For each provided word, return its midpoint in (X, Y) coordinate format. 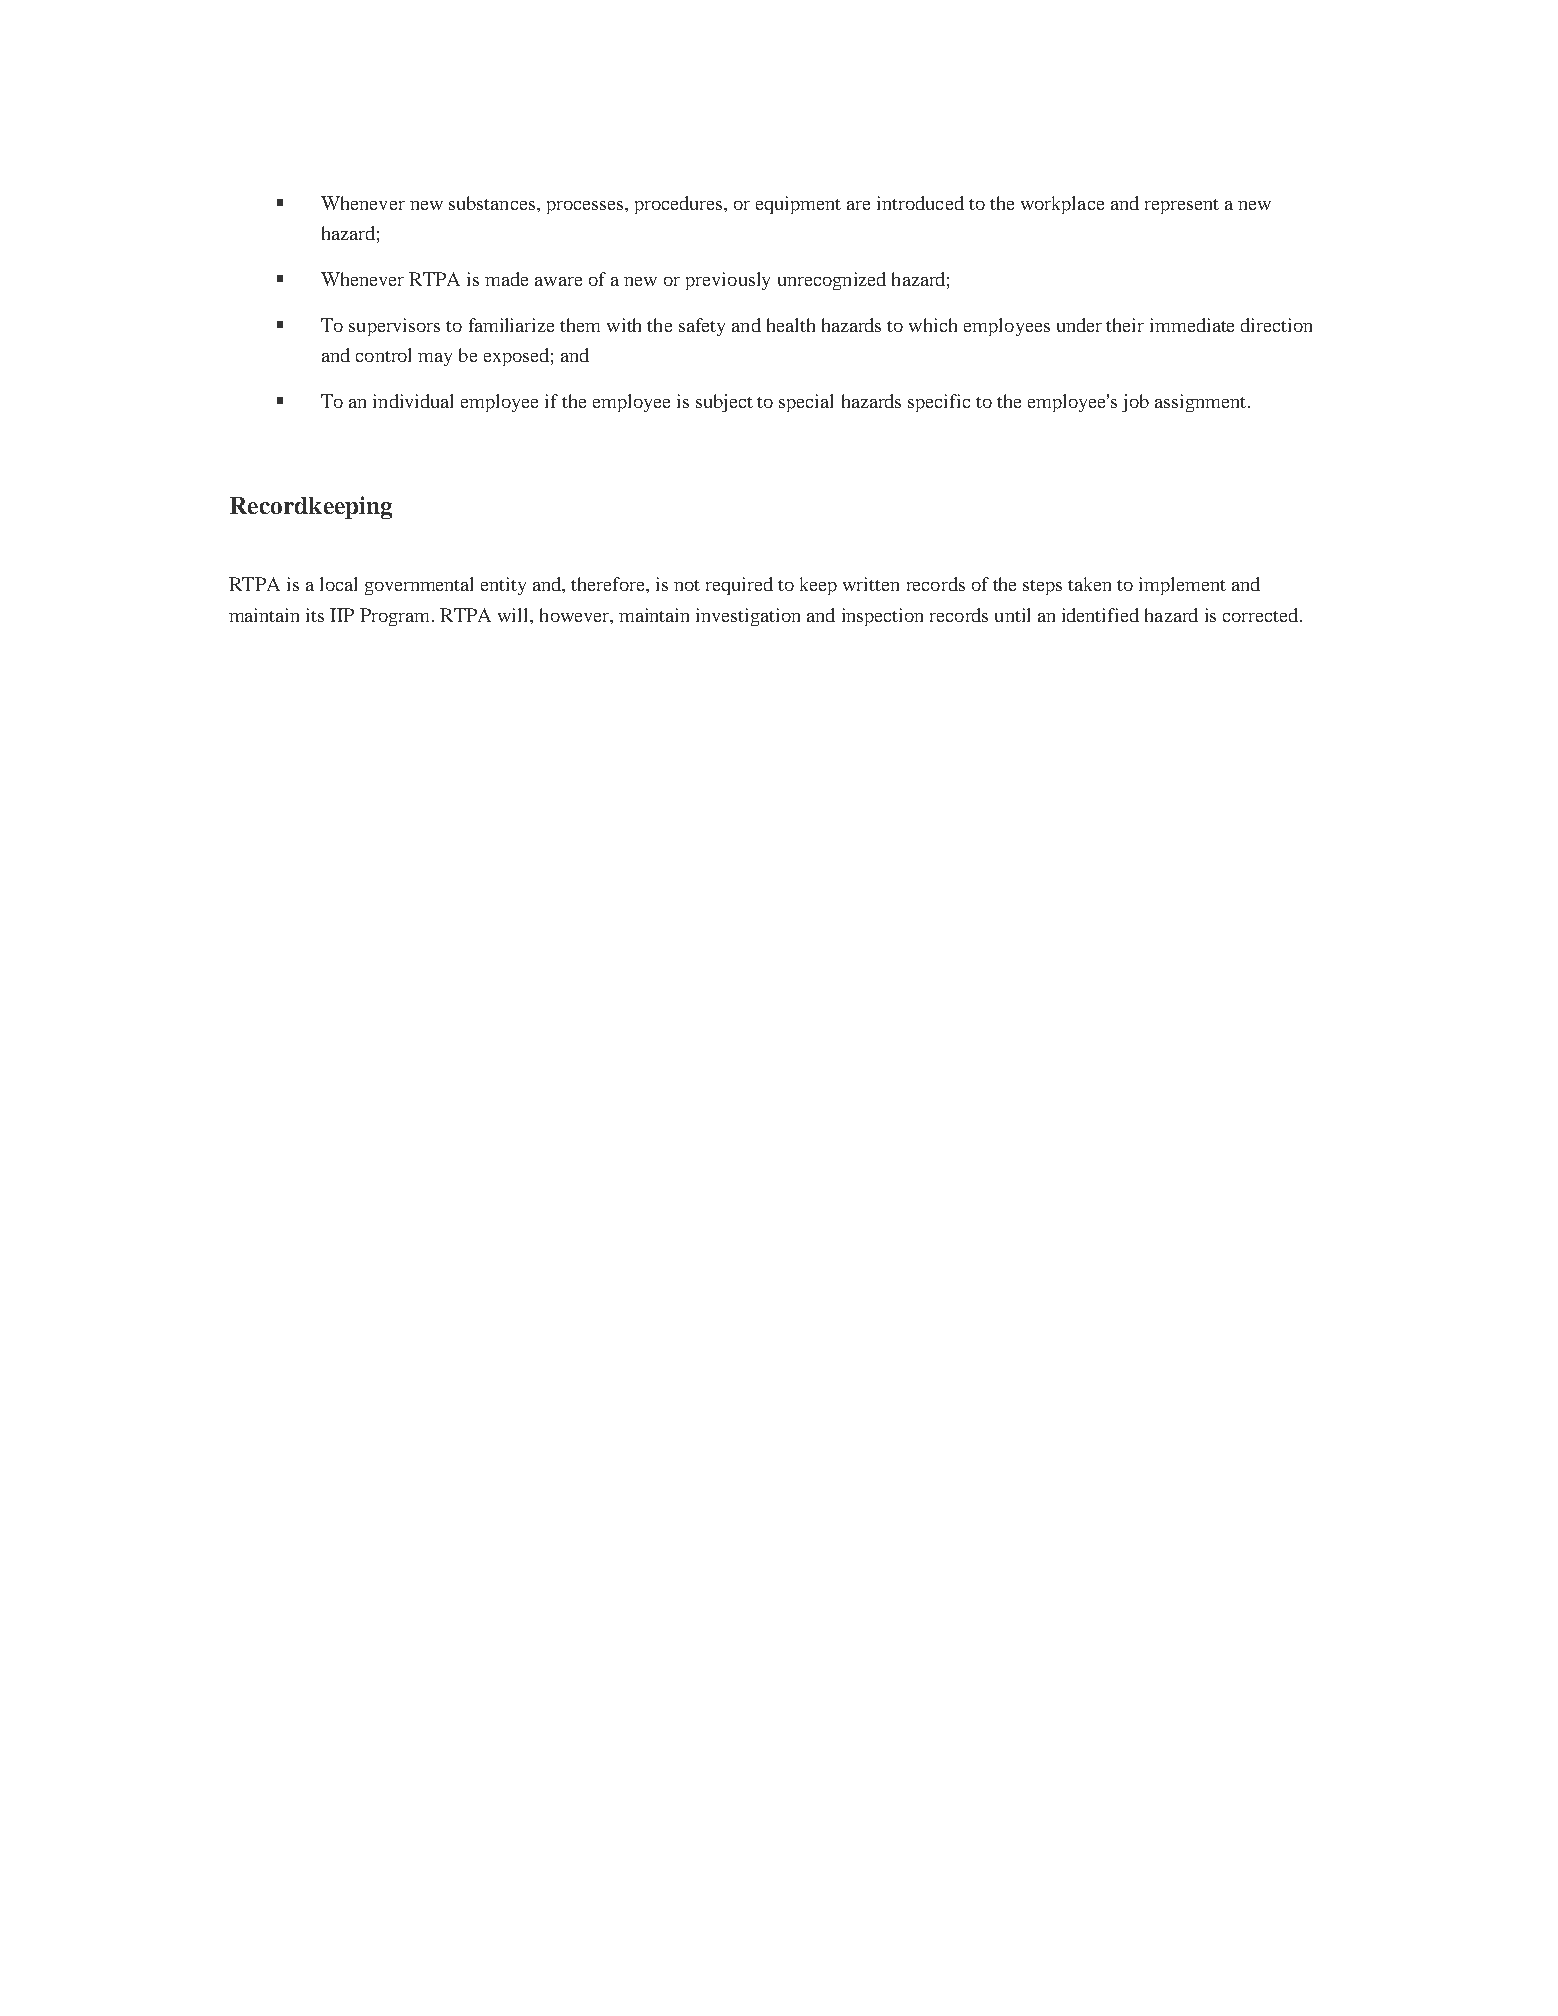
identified (1100, 615)
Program (396, 617)
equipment (798, 205)
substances (492, 203)
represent (1182, 206)
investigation (748, 617)
